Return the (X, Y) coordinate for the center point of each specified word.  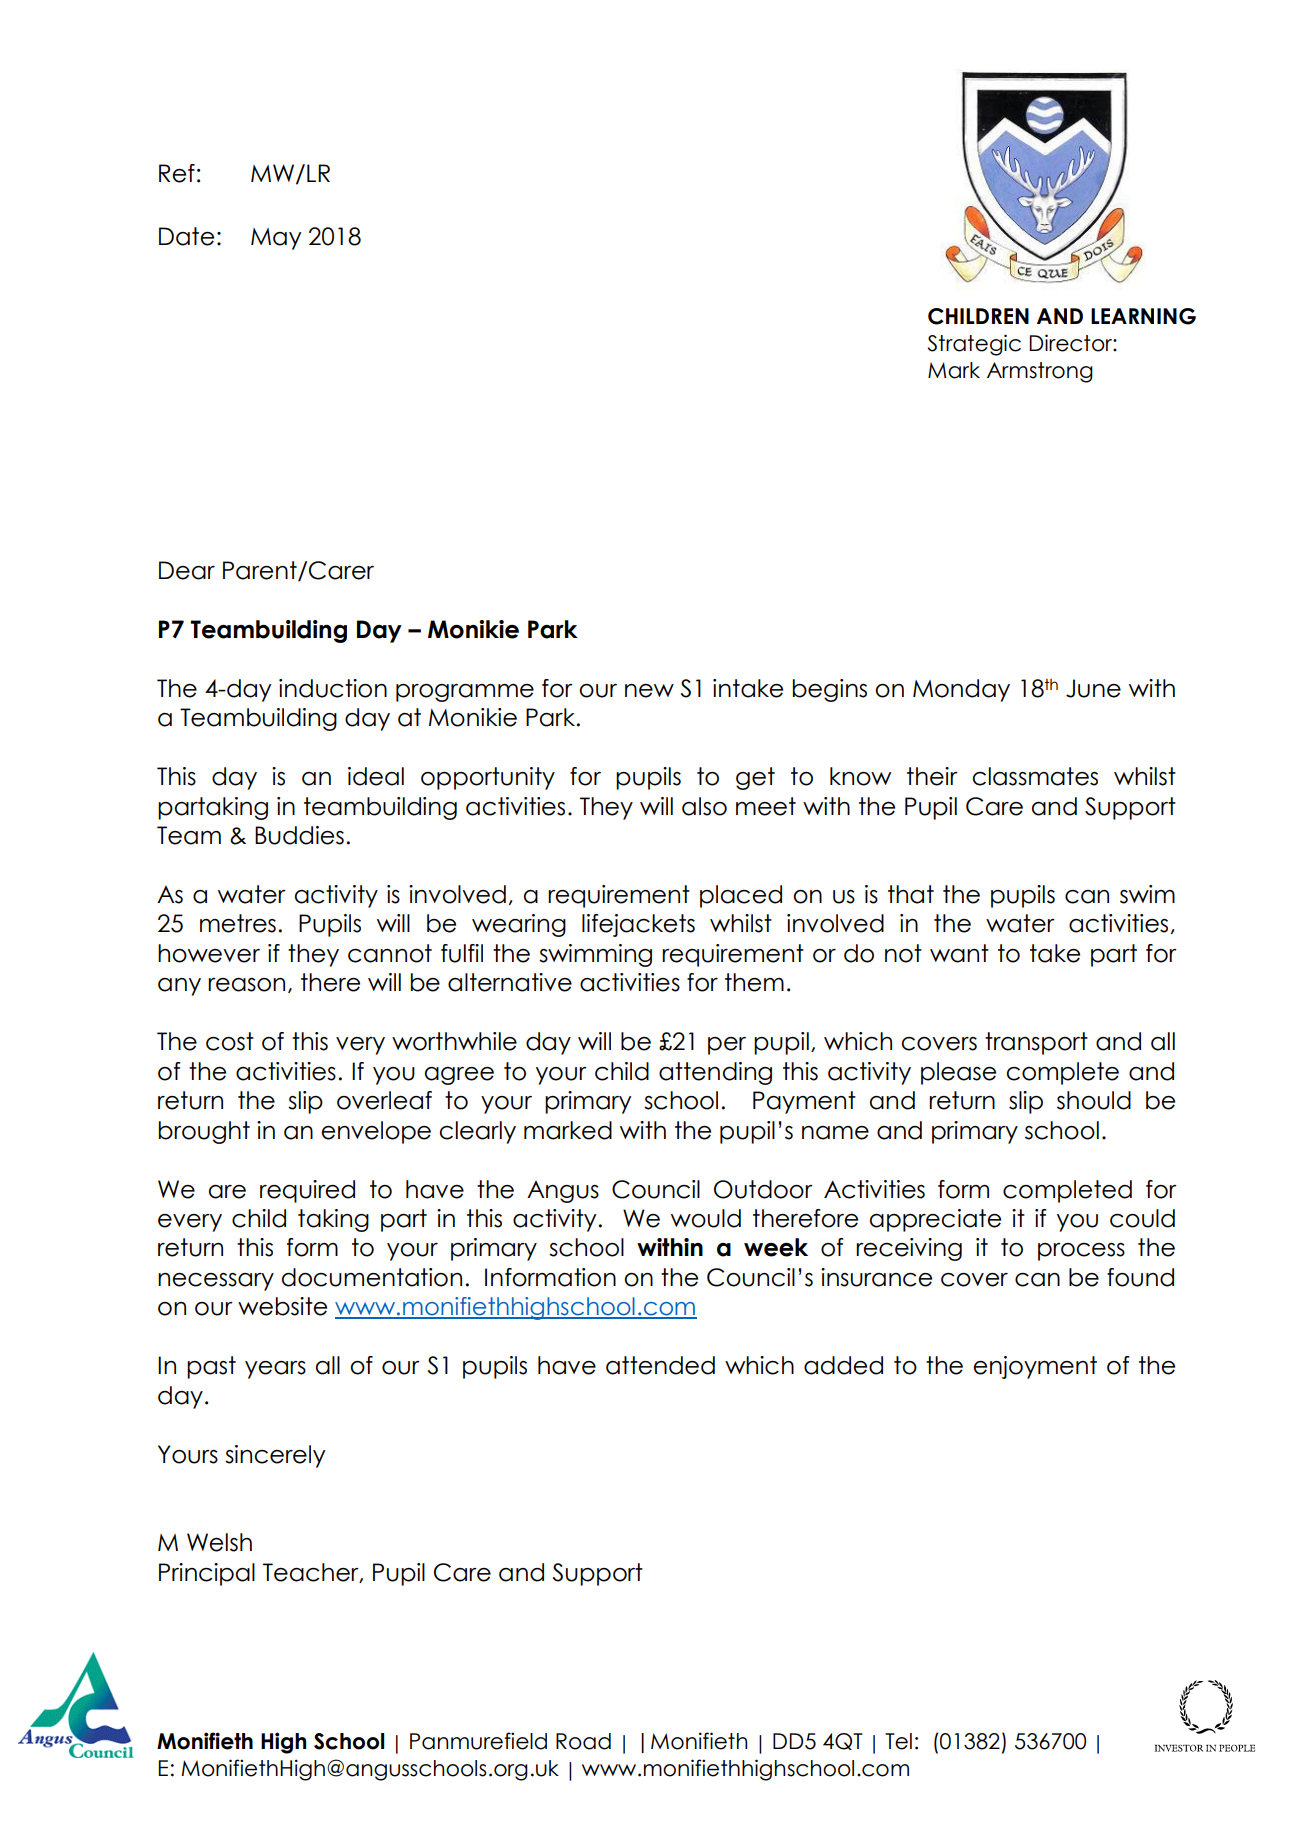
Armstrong (1040, 372)
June (1093, 688)
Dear (187, 570)
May (276, 239)
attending (715, 1073)
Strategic (974, 345)
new (649, 691)
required (307, 1191)
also (704, 806)
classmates (1035, 776)
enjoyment (1035, 1367)
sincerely (275, 1456)
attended (660, 1365)
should (1094, 1100)
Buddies (299, 835)
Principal (207, 1574)
